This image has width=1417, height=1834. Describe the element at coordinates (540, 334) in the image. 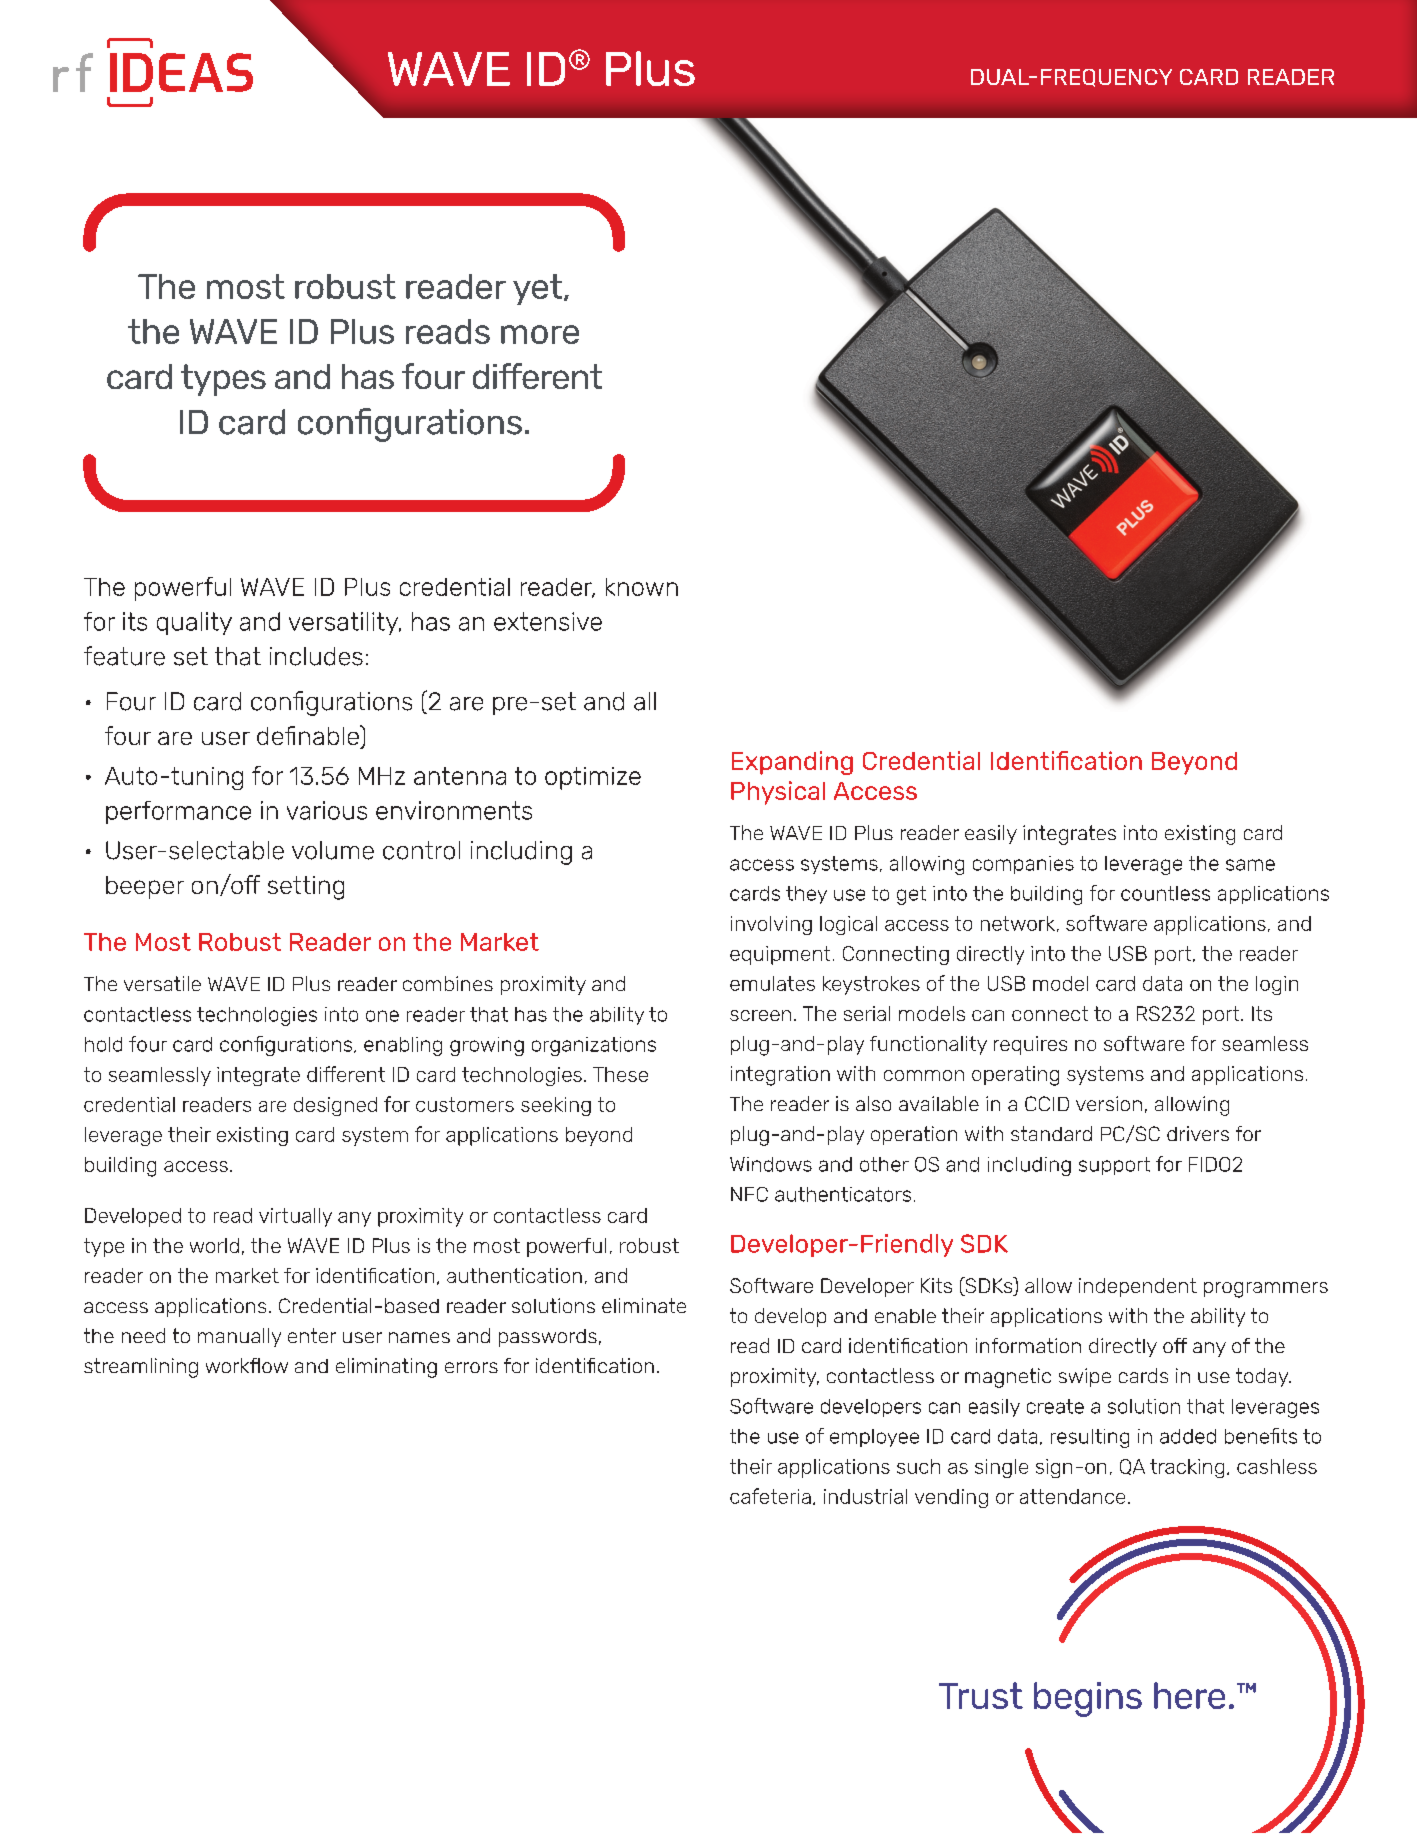

I see `more` at that location.
